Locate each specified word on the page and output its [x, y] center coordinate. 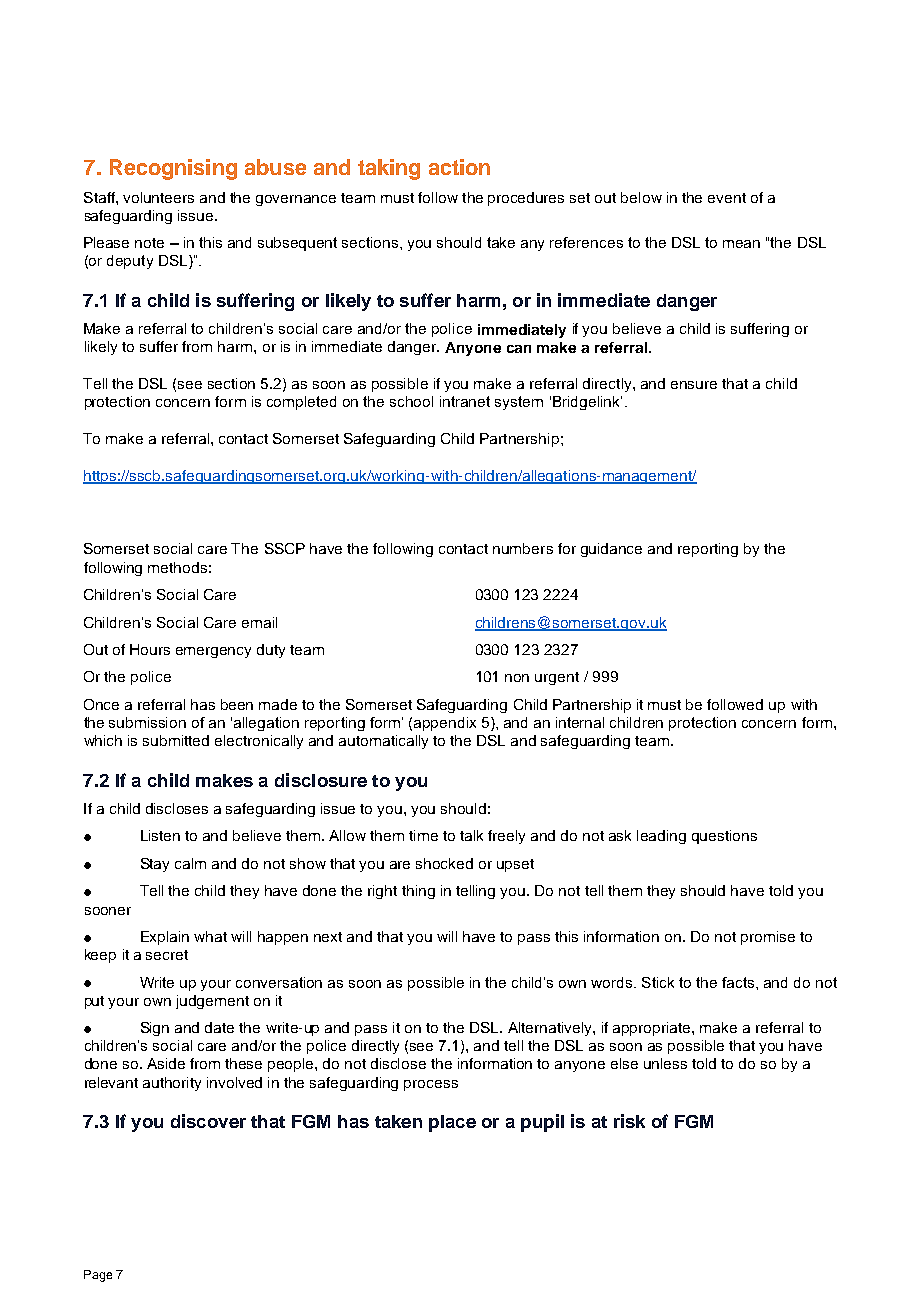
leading [661, 837]
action [459, 167]
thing [418, 892]
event [727, 198]
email [259, 622]
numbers [523, 548]
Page [98, 1276]
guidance [611, 550]
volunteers [158, 197]
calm [190, 863]
